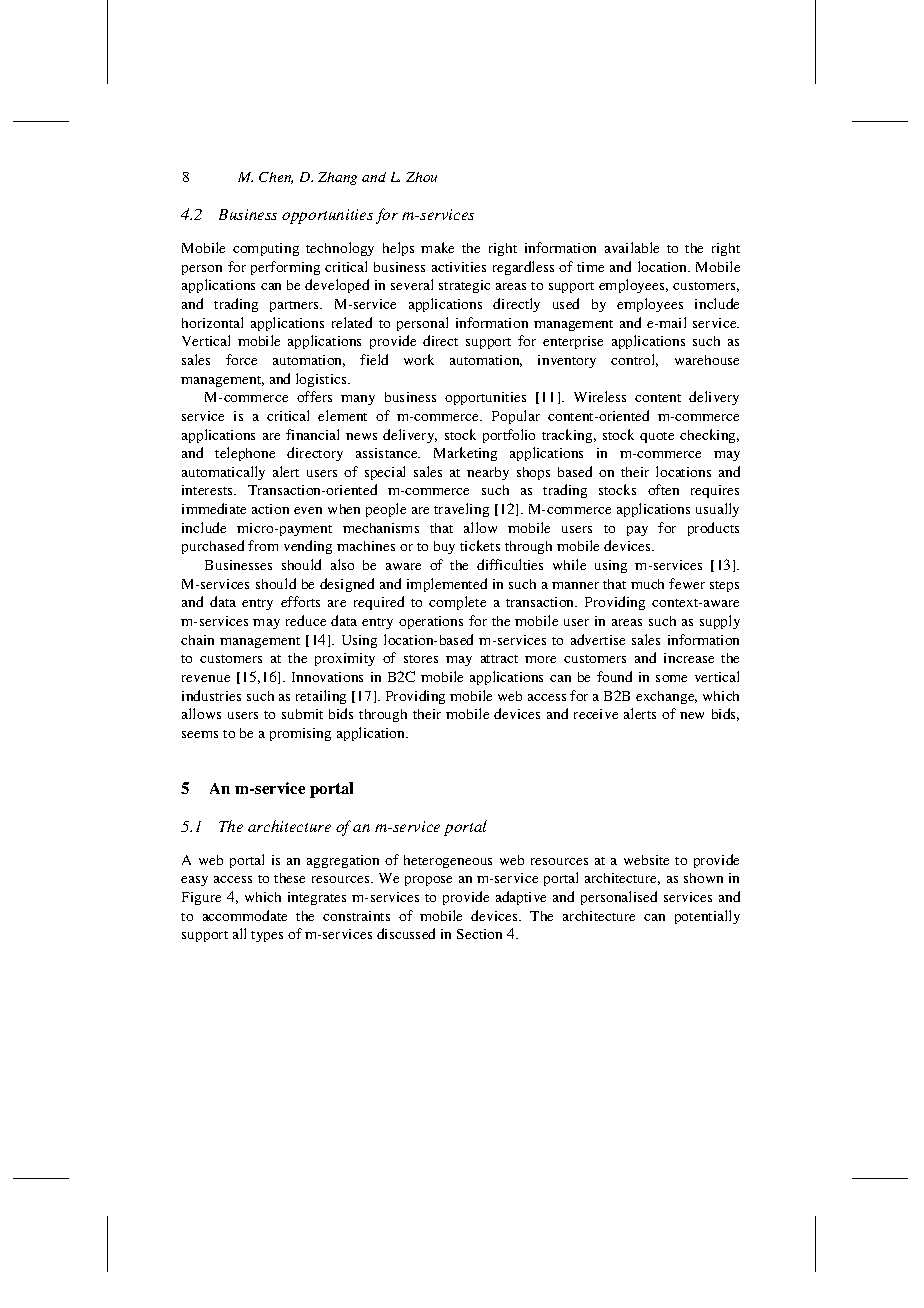 This screenshot has width=924, height=1308. I want to click on Chen, so click(276, 178).
